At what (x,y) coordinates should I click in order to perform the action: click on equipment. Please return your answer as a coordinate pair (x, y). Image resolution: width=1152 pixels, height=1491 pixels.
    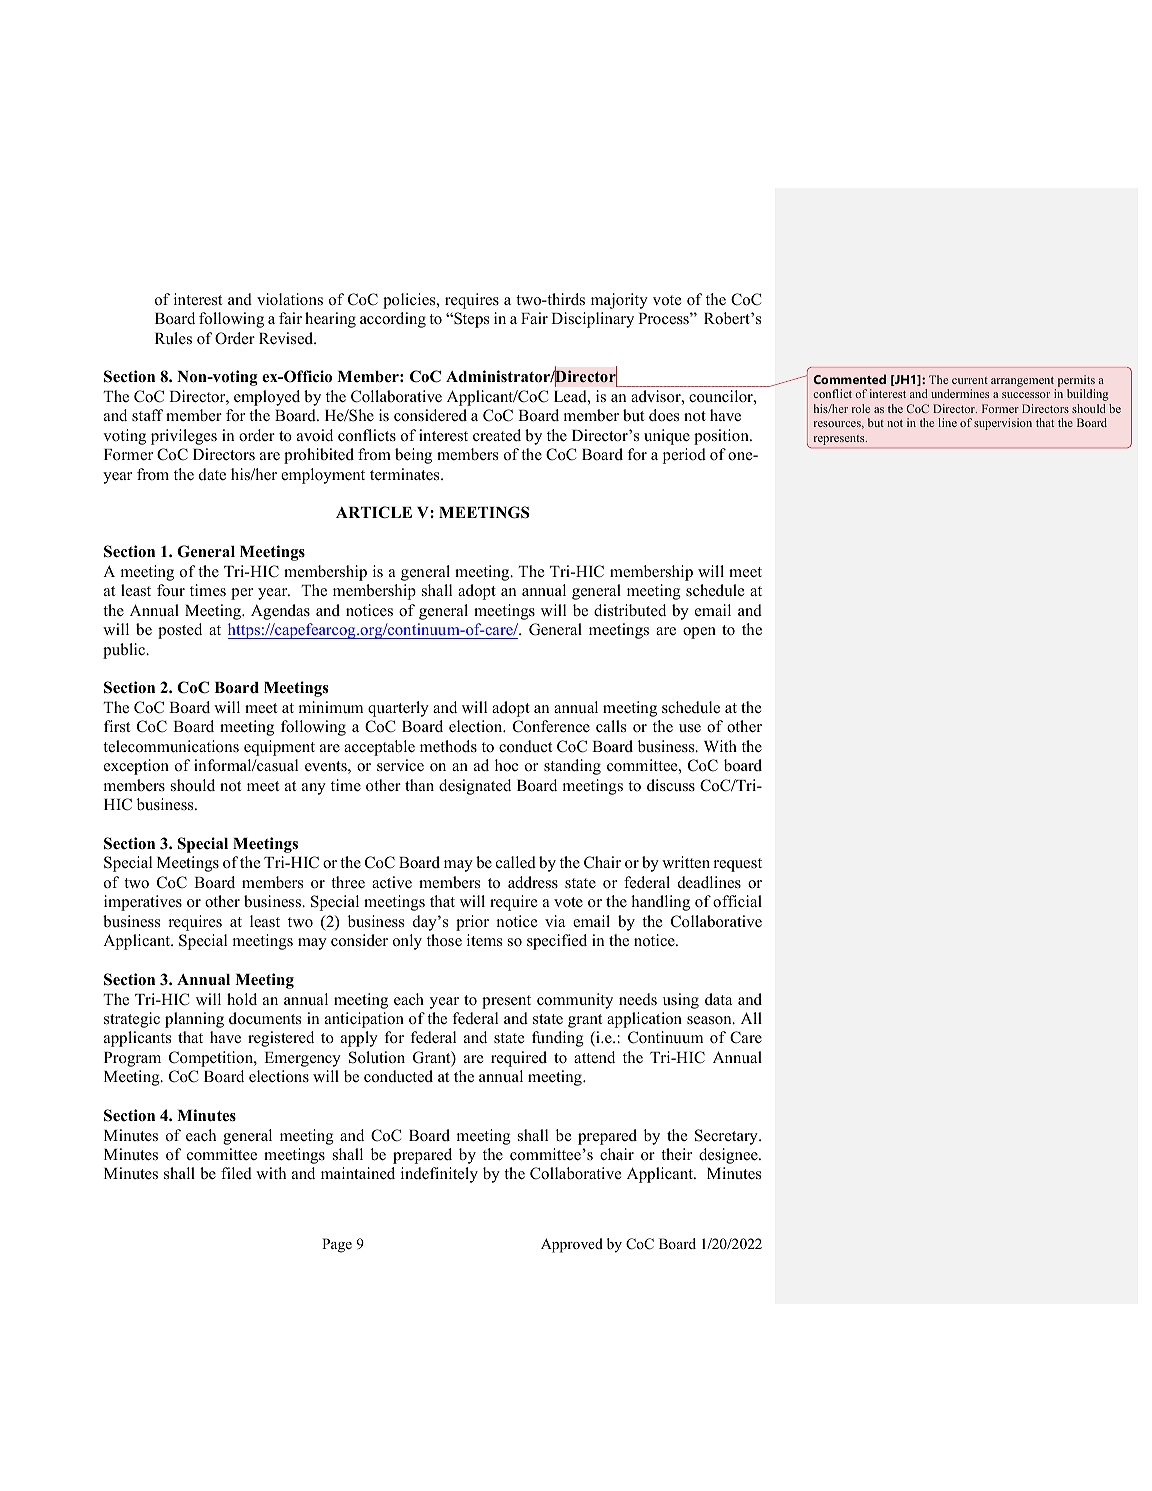
    Looking at the image, I should click on (279, 748).
